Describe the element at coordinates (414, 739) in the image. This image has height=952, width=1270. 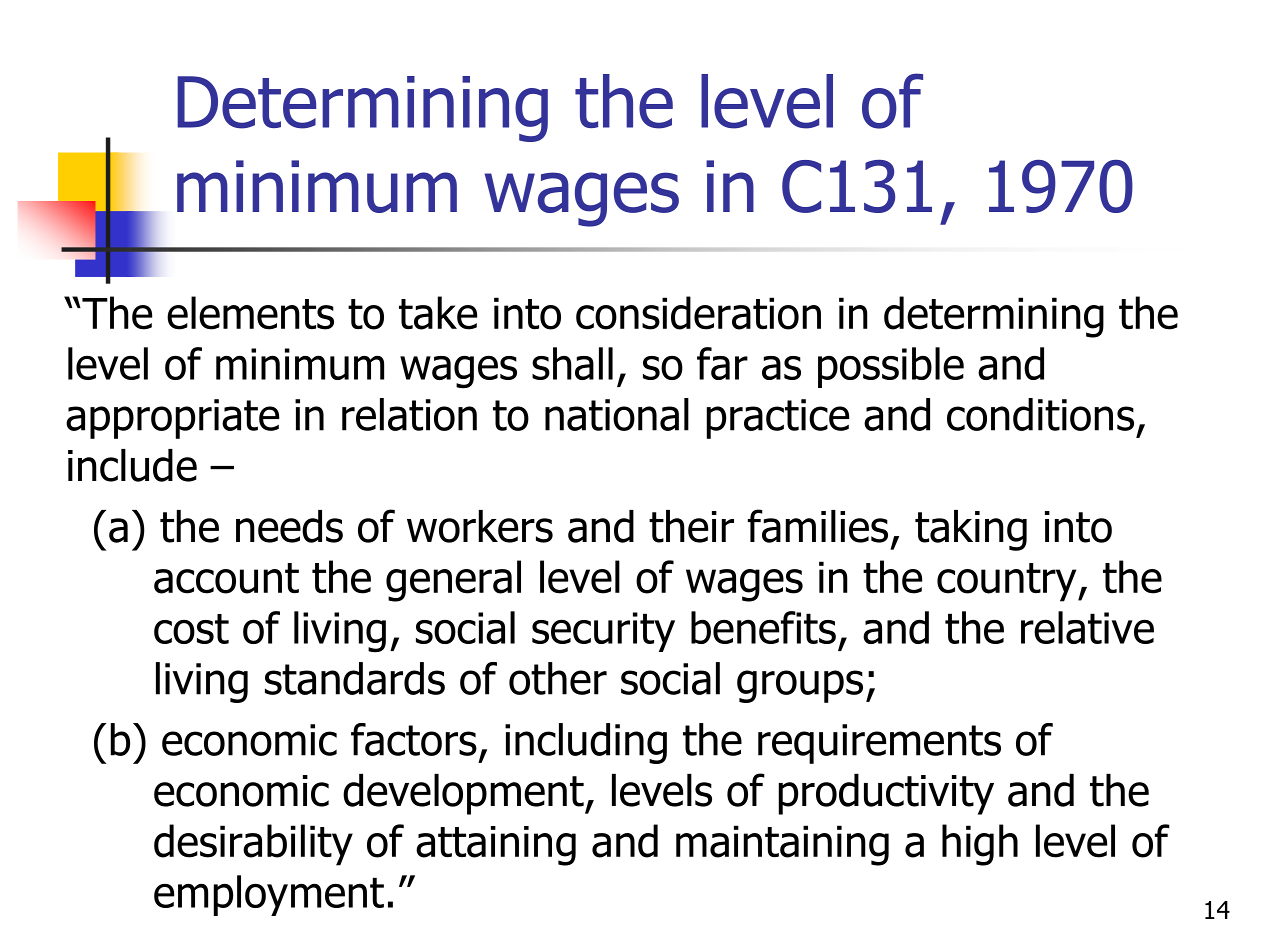
I see `factors` at that location.
